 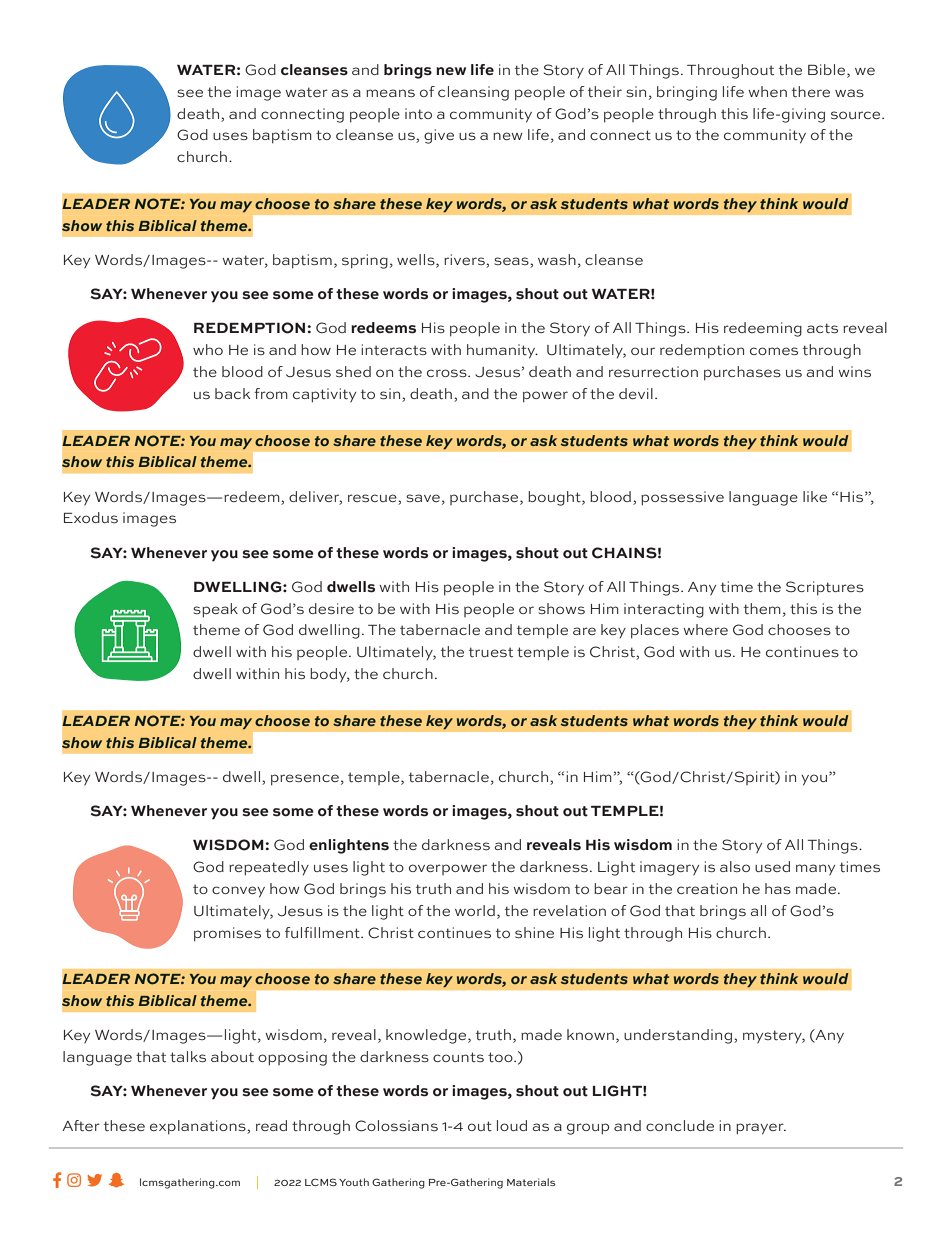 I want to click on truest, so click(x=491, y=652).
